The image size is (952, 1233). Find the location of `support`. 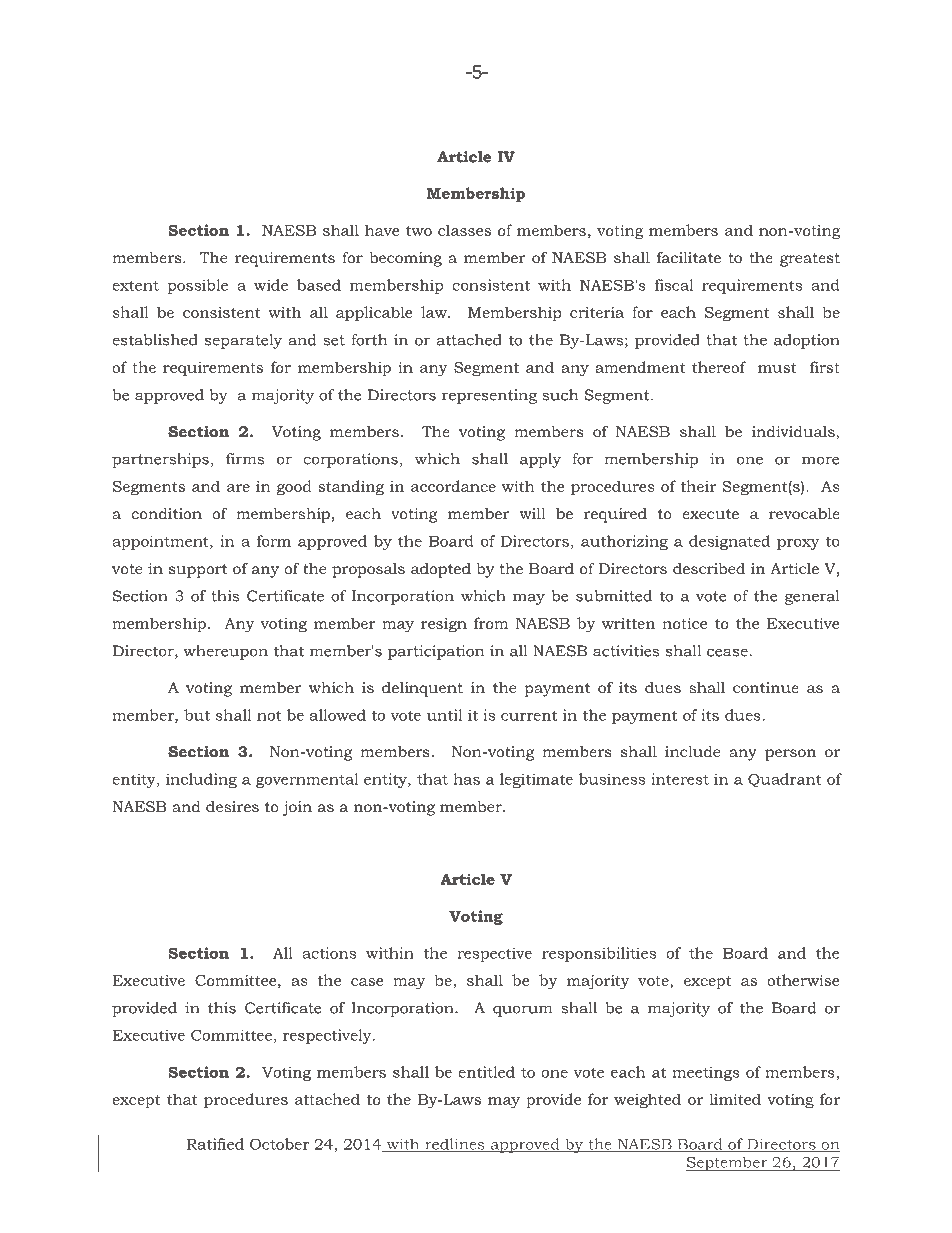

support is located at coordinates (198, 571).
